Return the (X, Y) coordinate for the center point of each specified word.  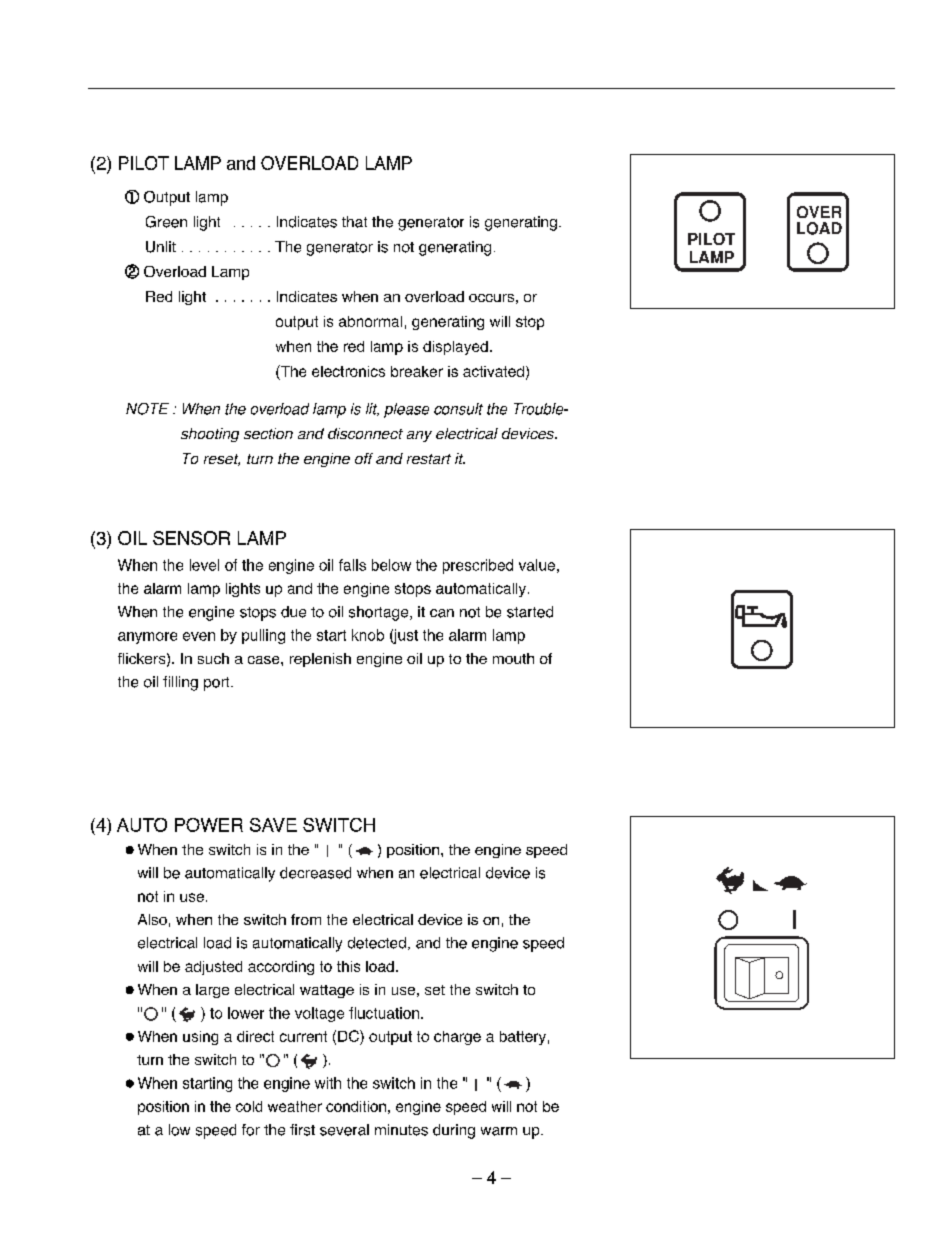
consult (458, 409)
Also (152, 919)
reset (222, 460)
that (354, 222)
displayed (455, 348)
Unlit (161, 247)
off (364, 458)
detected (377, 943)
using (200, 1038)
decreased (315, 873)
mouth (513, 658)
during (454, 1131)
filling (180, 683)
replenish (320, 660)
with (328, 1083)
